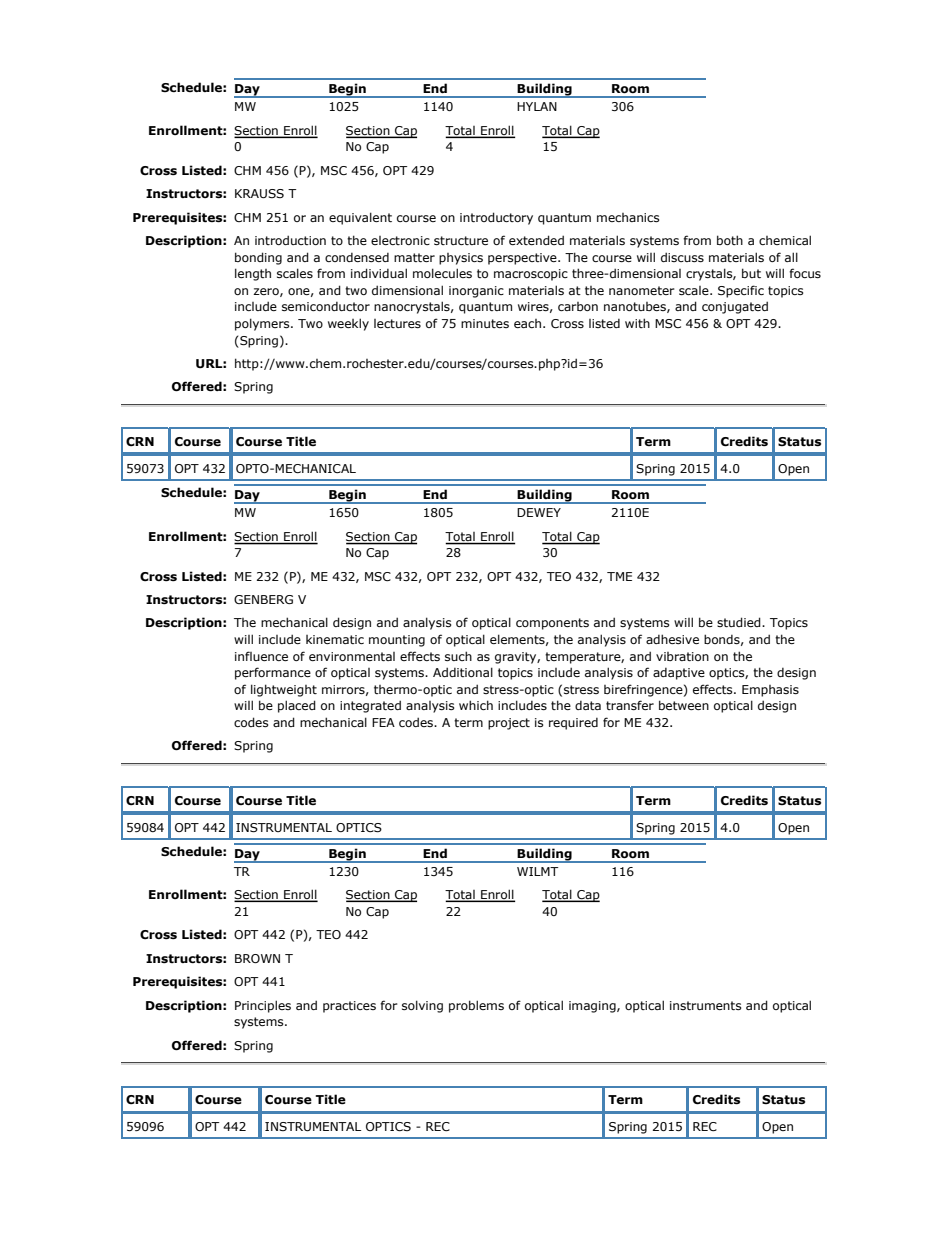  Describe the element at coordinates (360, 218) in the screenshot. I see `equivalent` at that location.
